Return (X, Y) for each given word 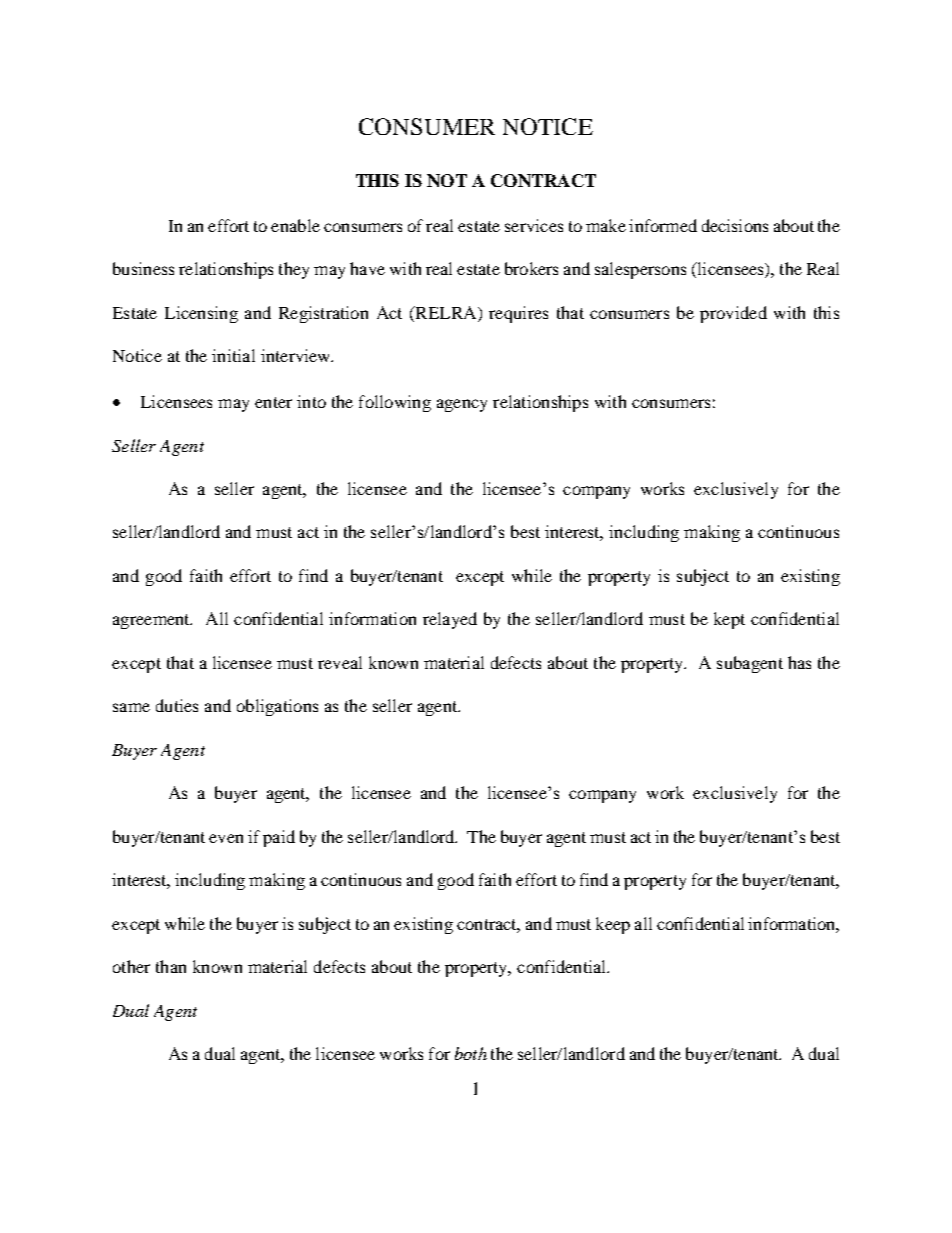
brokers (531, 268)
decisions (735, 225)
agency (462, 405)
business (143, 268)
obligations (277, 707)
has (799, 662)
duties (177, 705)
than (171, 966)
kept (729, 620)
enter (273, 402)
